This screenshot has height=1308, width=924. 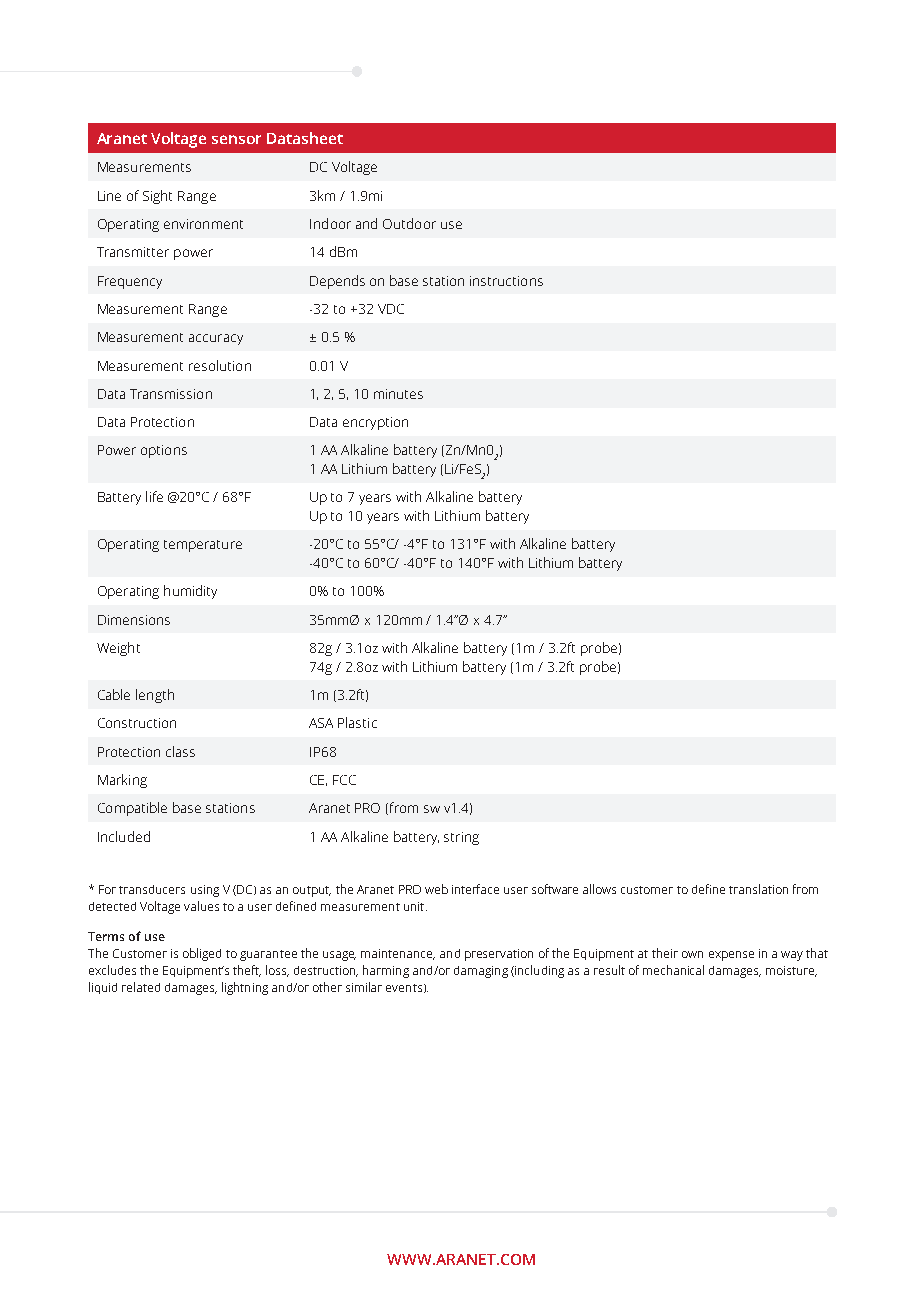 What do you see at coordinates (481, 972) in the screenshot?
I see `damaging` at bounding box center [481, 972].
